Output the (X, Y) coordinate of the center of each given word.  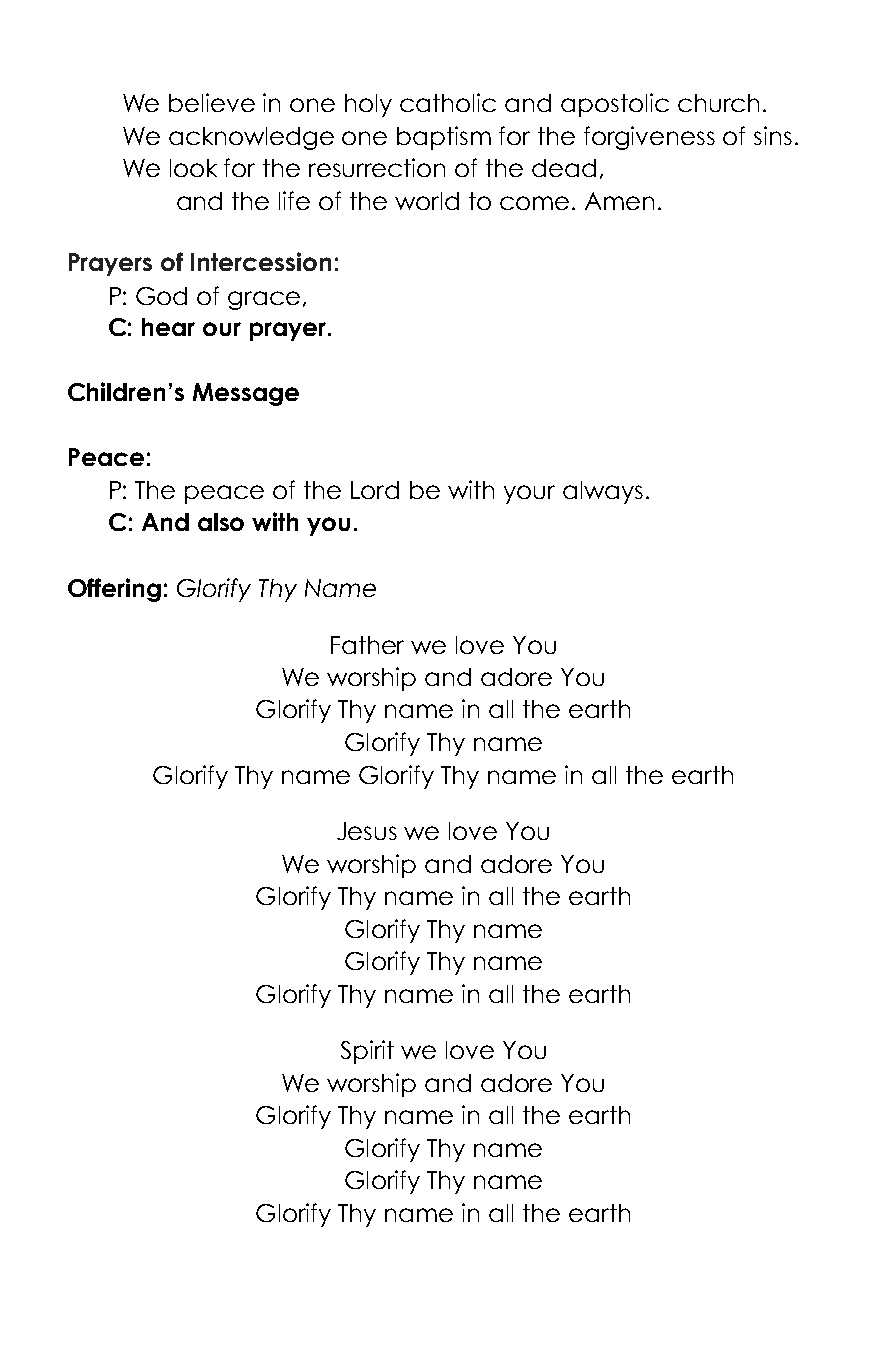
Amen (619, 201)
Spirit (367, 1052)
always (603, 492)
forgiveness (649, 138)
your (529, 494)
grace (264, 300)
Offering (114, 590)
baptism (444, 138)
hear (168, 327)
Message (246, 394)
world (427, 201)
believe (212, 102)
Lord (375, 490)
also (221, 522)
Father (367, 645)
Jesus (367, 831)
